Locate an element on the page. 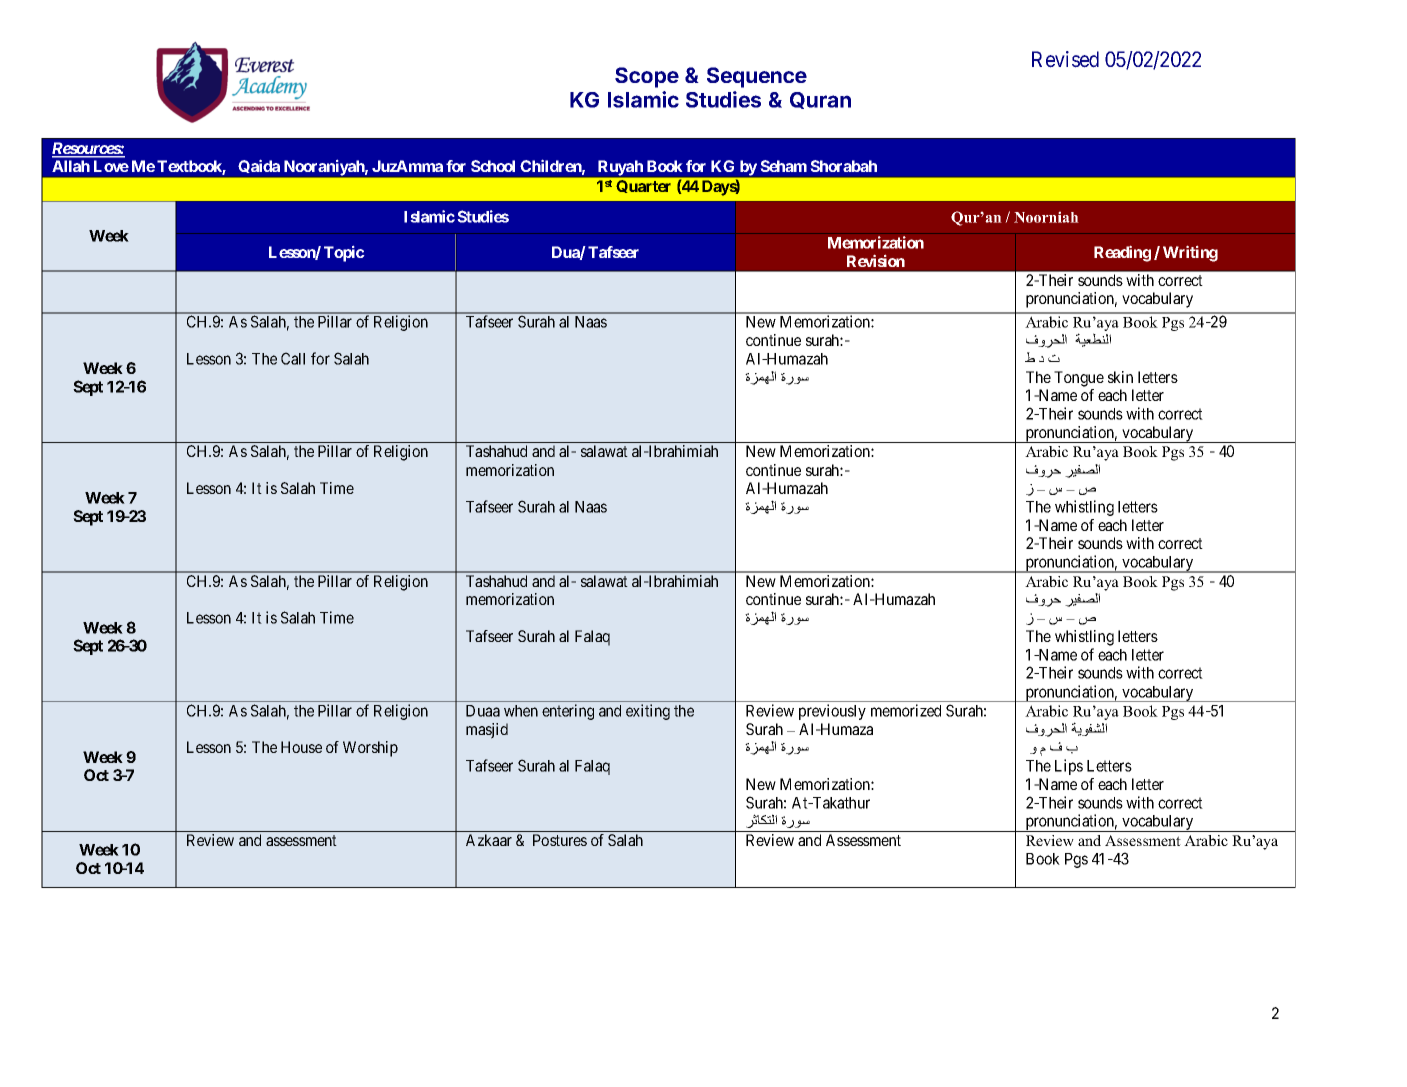  memorized is located at coordinates (906, 710).
